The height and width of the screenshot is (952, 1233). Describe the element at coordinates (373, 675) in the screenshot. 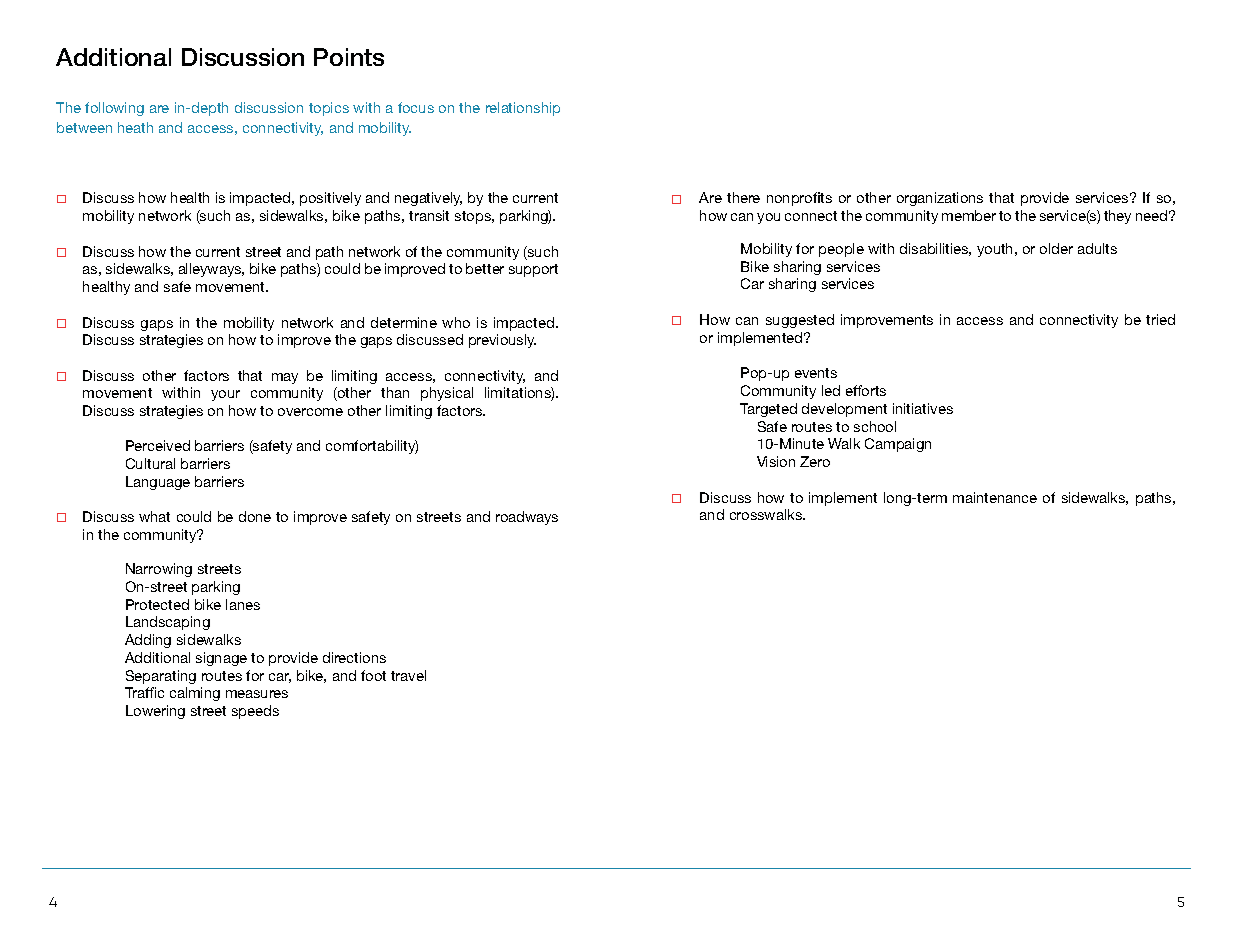

I see `foot` at that location.
